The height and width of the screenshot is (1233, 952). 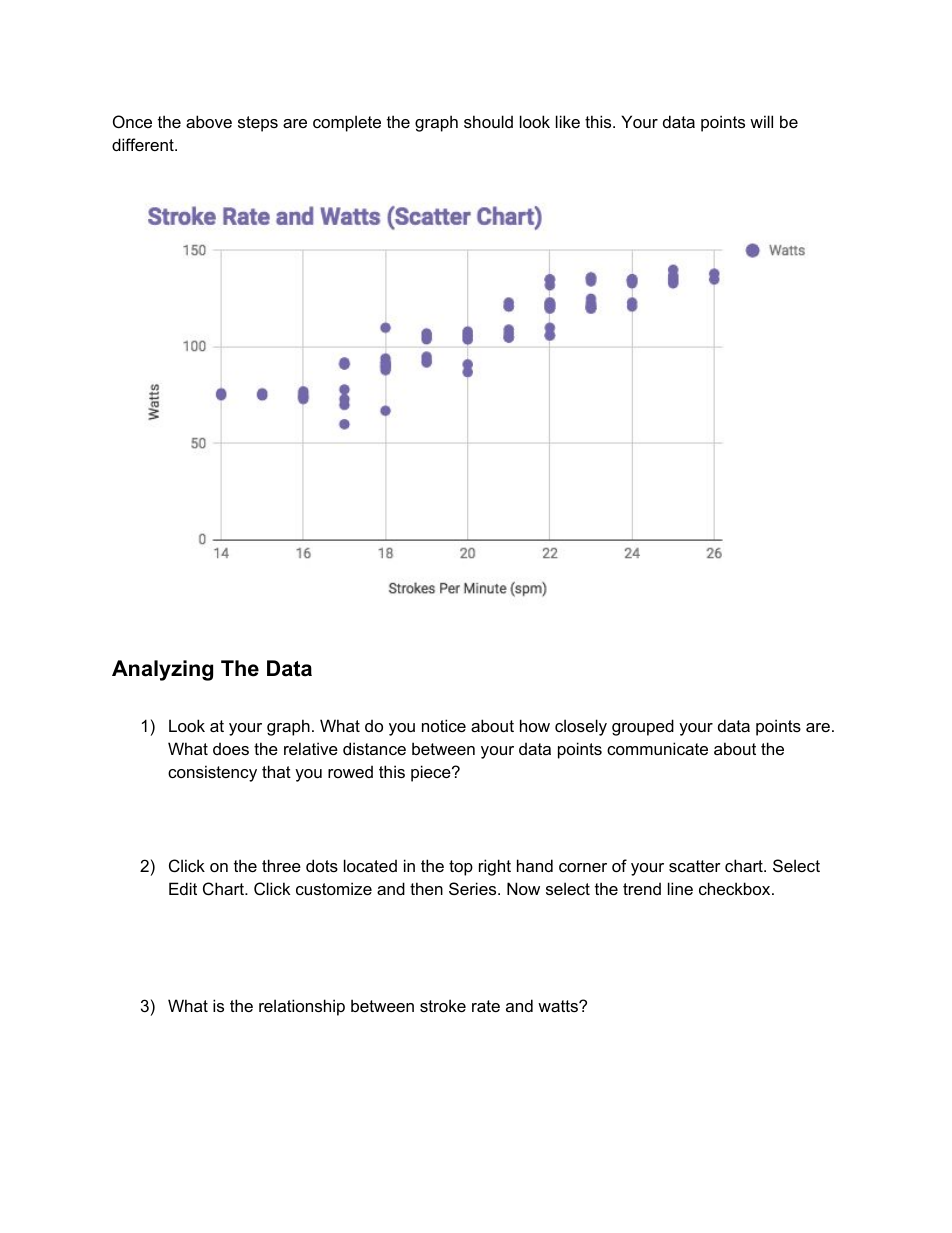 I want to click on relationship, so click(x=302, y=1007).
